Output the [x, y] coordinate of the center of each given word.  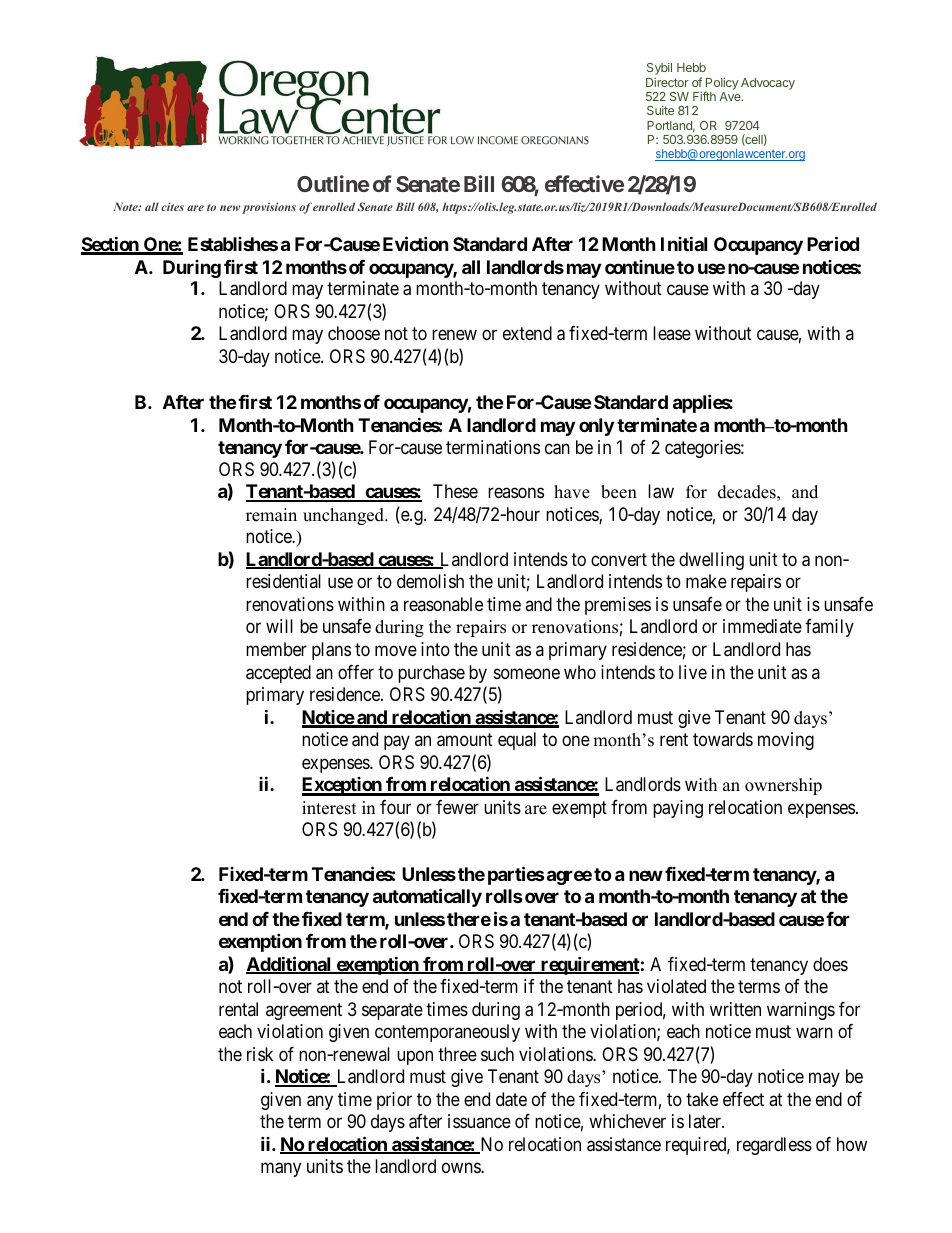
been [619, 492]
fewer [457, 807]
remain [271, 515]
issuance [479, 1121]
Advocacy [768, 84]
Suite [660, 110]
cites [172, 206]
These [455, 491]
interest [329, 808]
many [281, 1170]
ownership [783, 786]
